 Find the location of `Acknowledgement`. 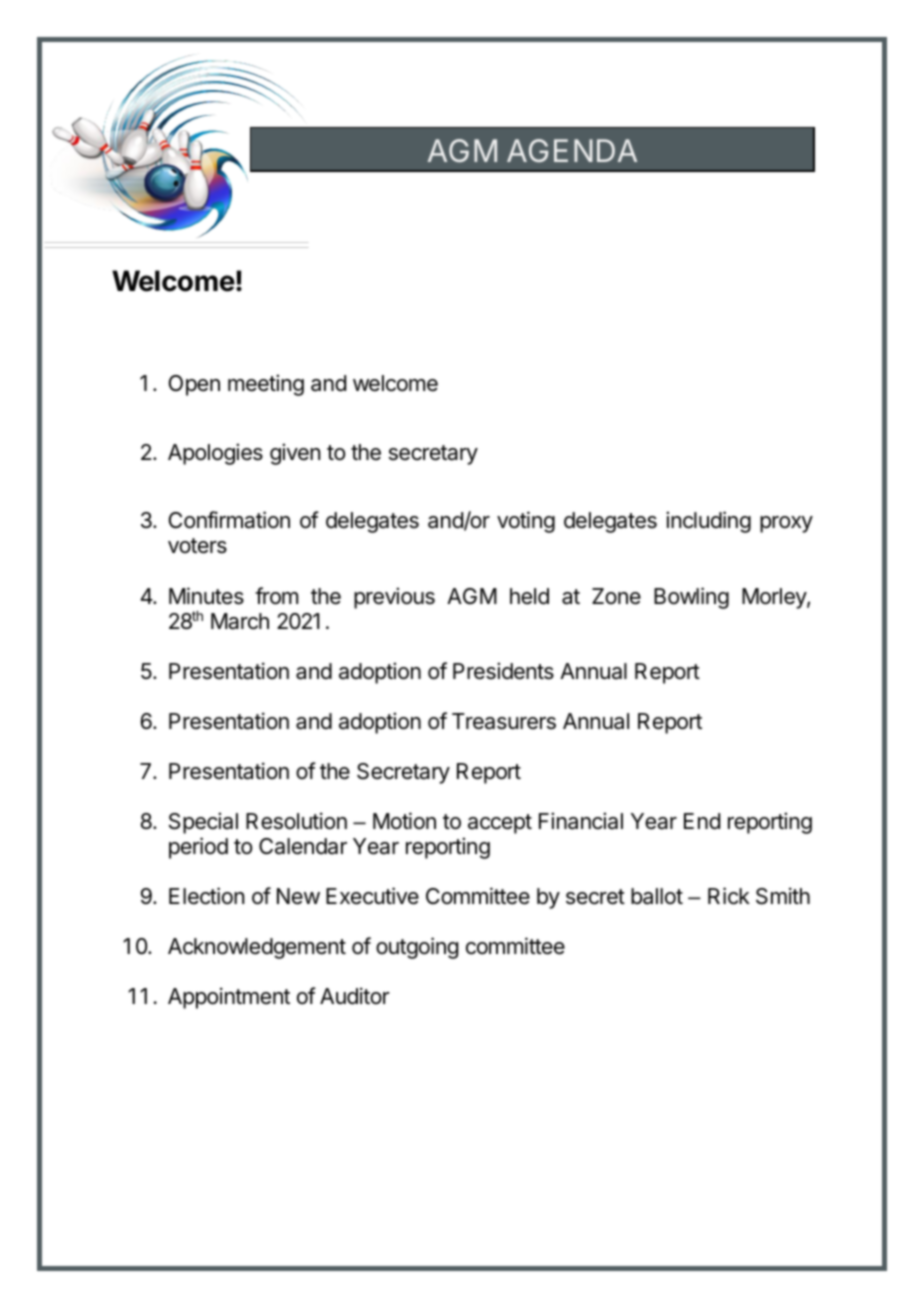

Acknowledgement is located at coordinates (257, 948).
